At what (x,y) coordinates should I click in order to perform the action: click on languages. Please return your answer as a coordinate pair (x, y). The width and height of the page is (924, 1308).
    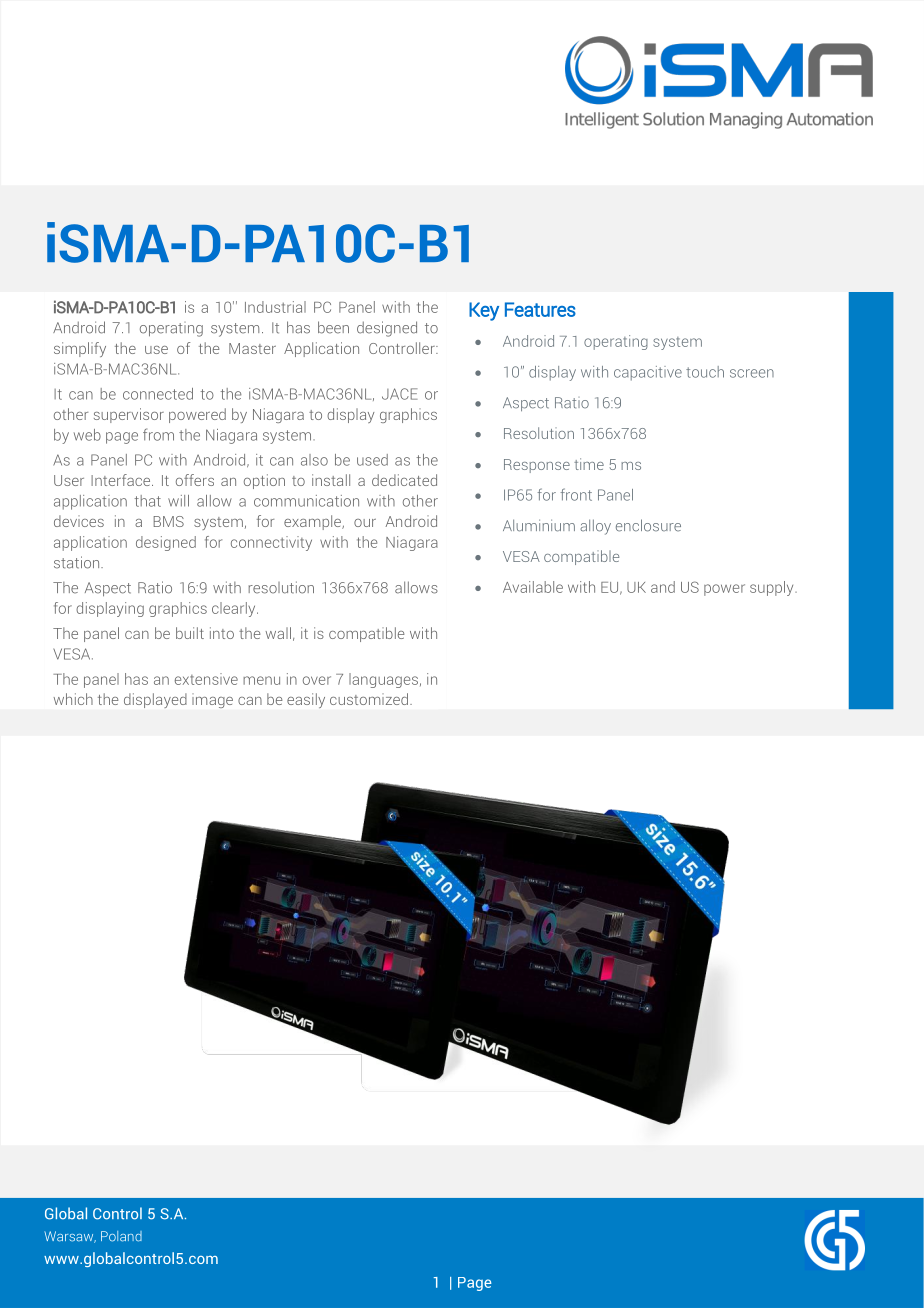
    Looking at the image, I should click on (383, 680).
